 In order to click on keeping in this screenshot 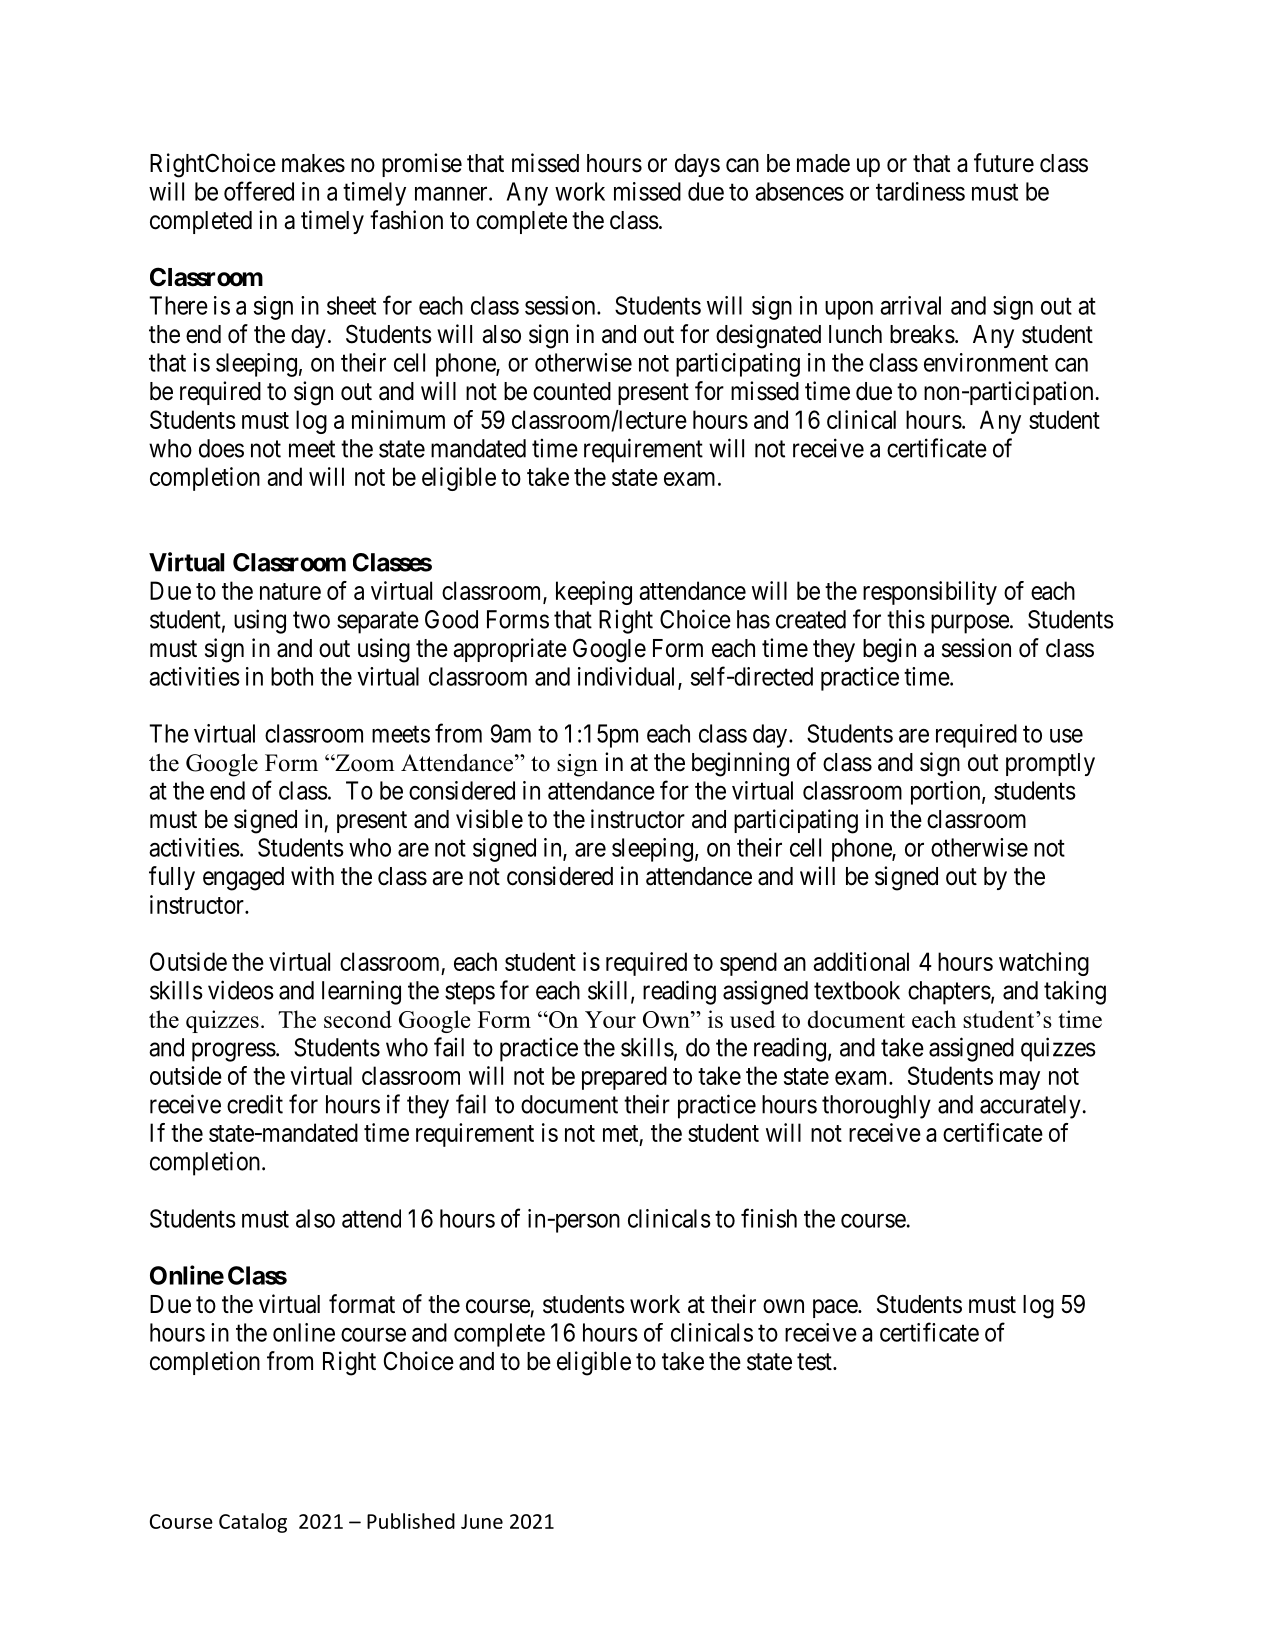, I will do `click(594, 593)`.
